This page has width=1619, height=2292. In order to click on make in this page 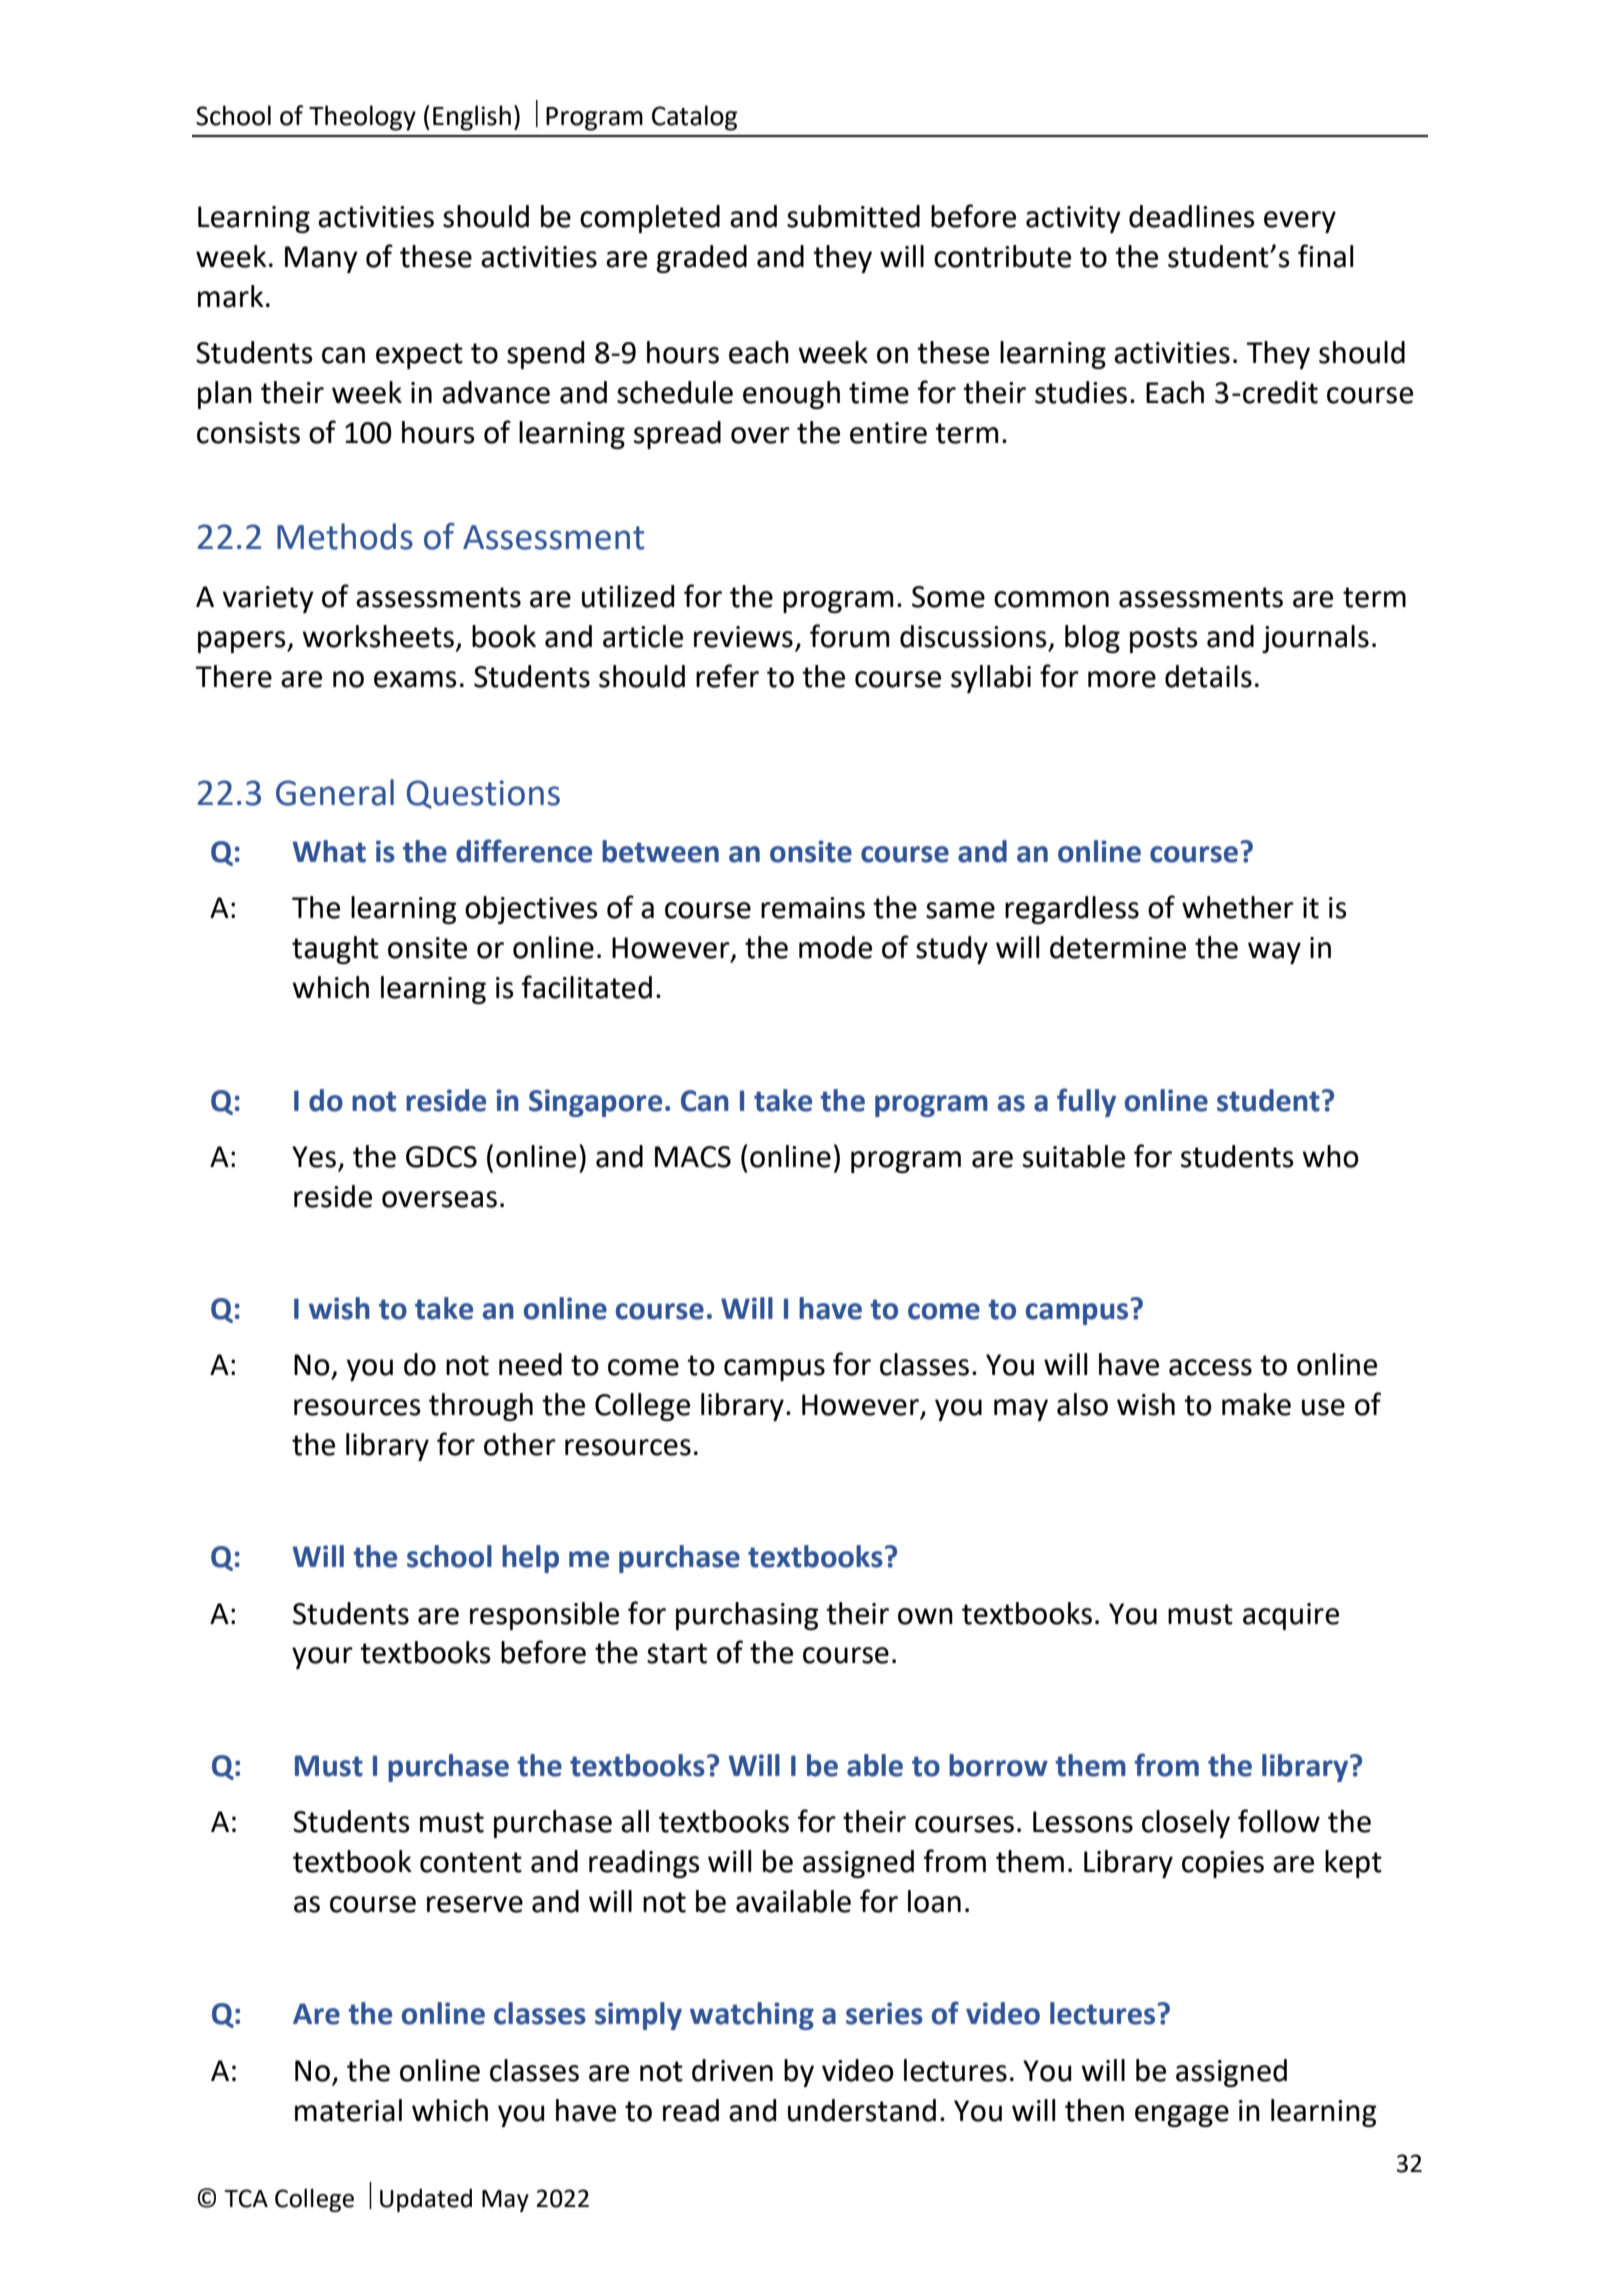, I will do `click(1256, 1404)`.
